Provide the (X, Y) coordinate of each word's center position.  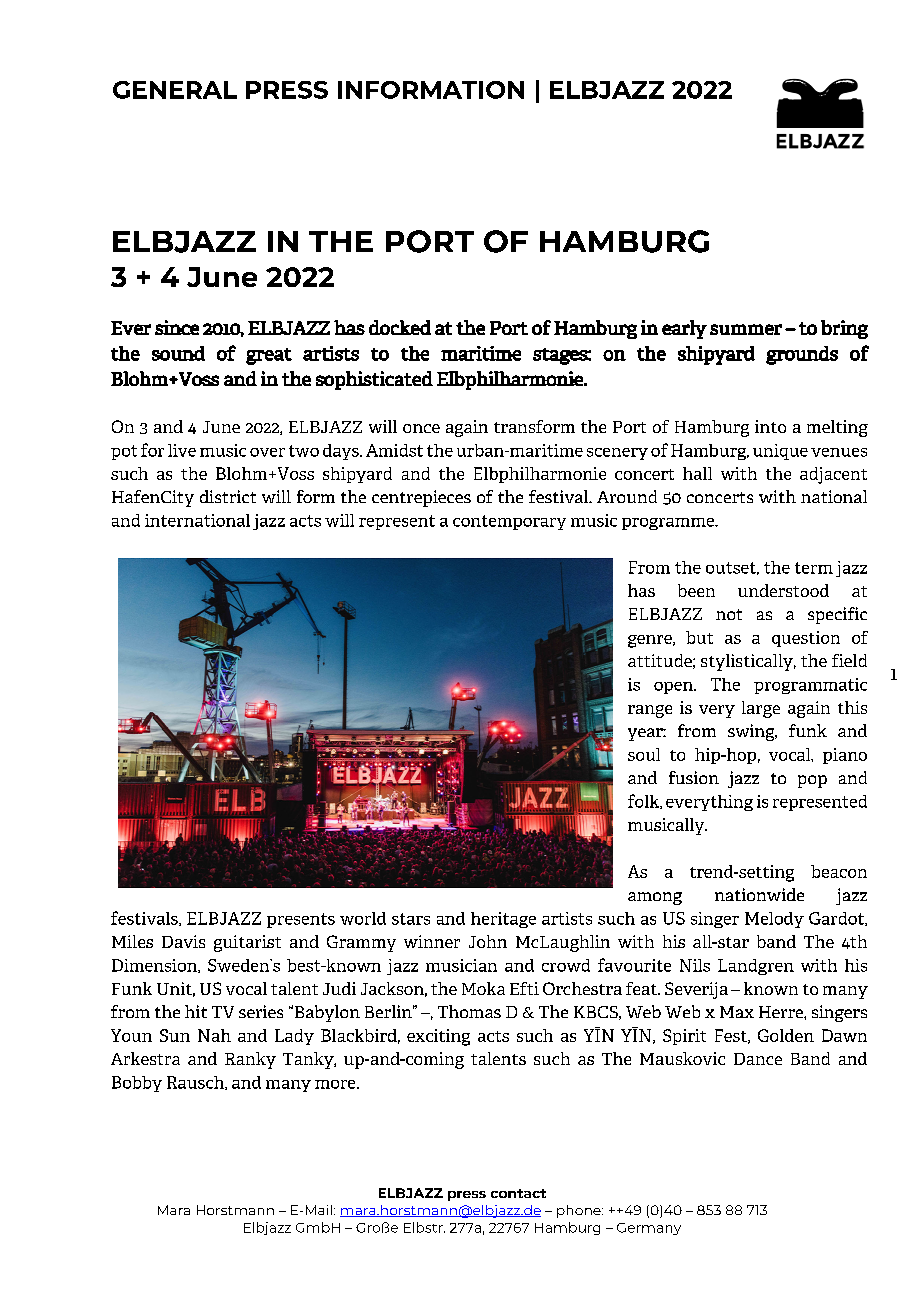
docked (400, 327)
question (806, 639)
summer (746, 329)
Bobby (137, 1084)
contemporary (509, 522)
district (228, 496)
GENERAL (175, 90)
